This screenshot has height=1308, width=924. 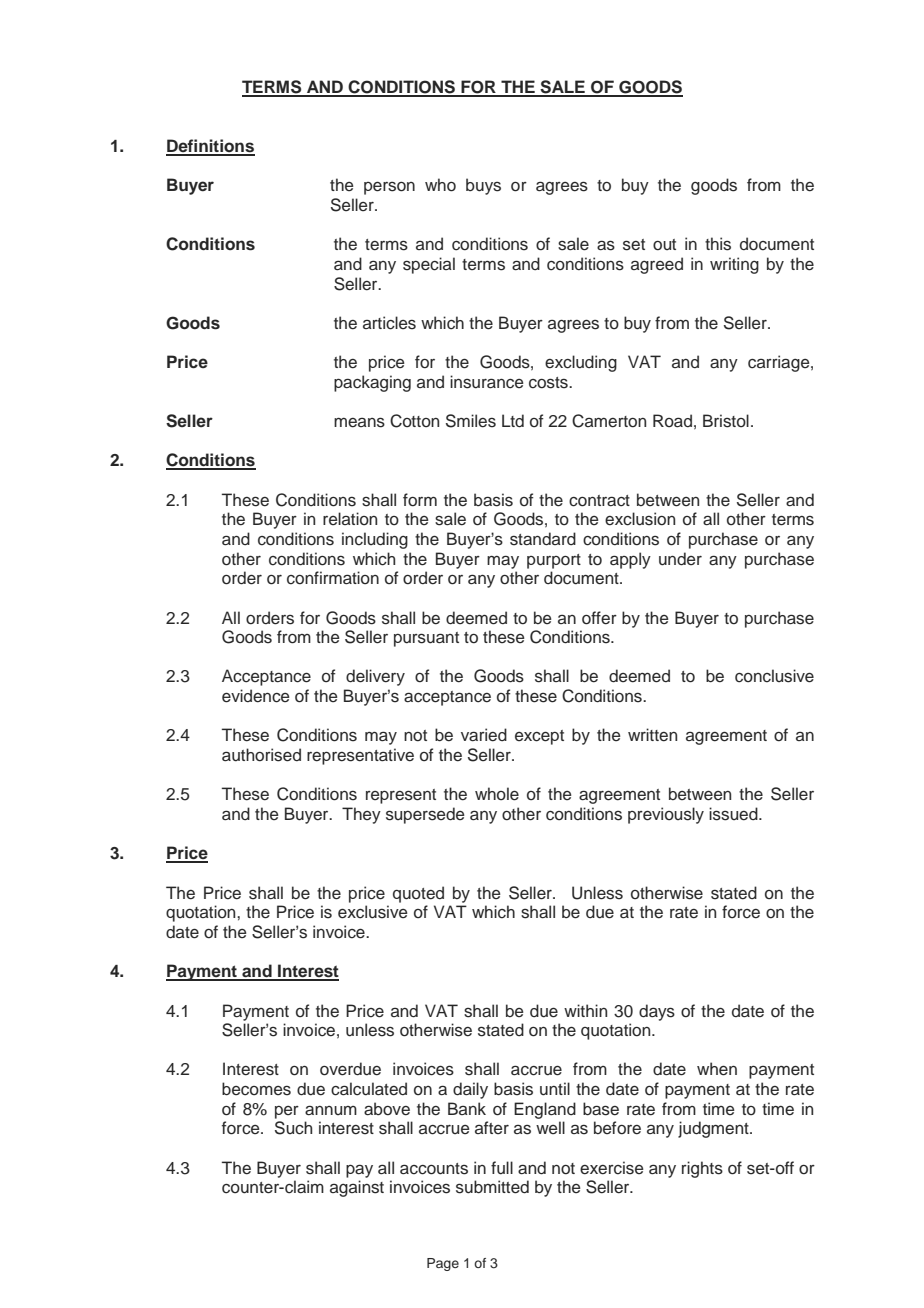 I want to click on submitted, so click(x=492, y=1187).
